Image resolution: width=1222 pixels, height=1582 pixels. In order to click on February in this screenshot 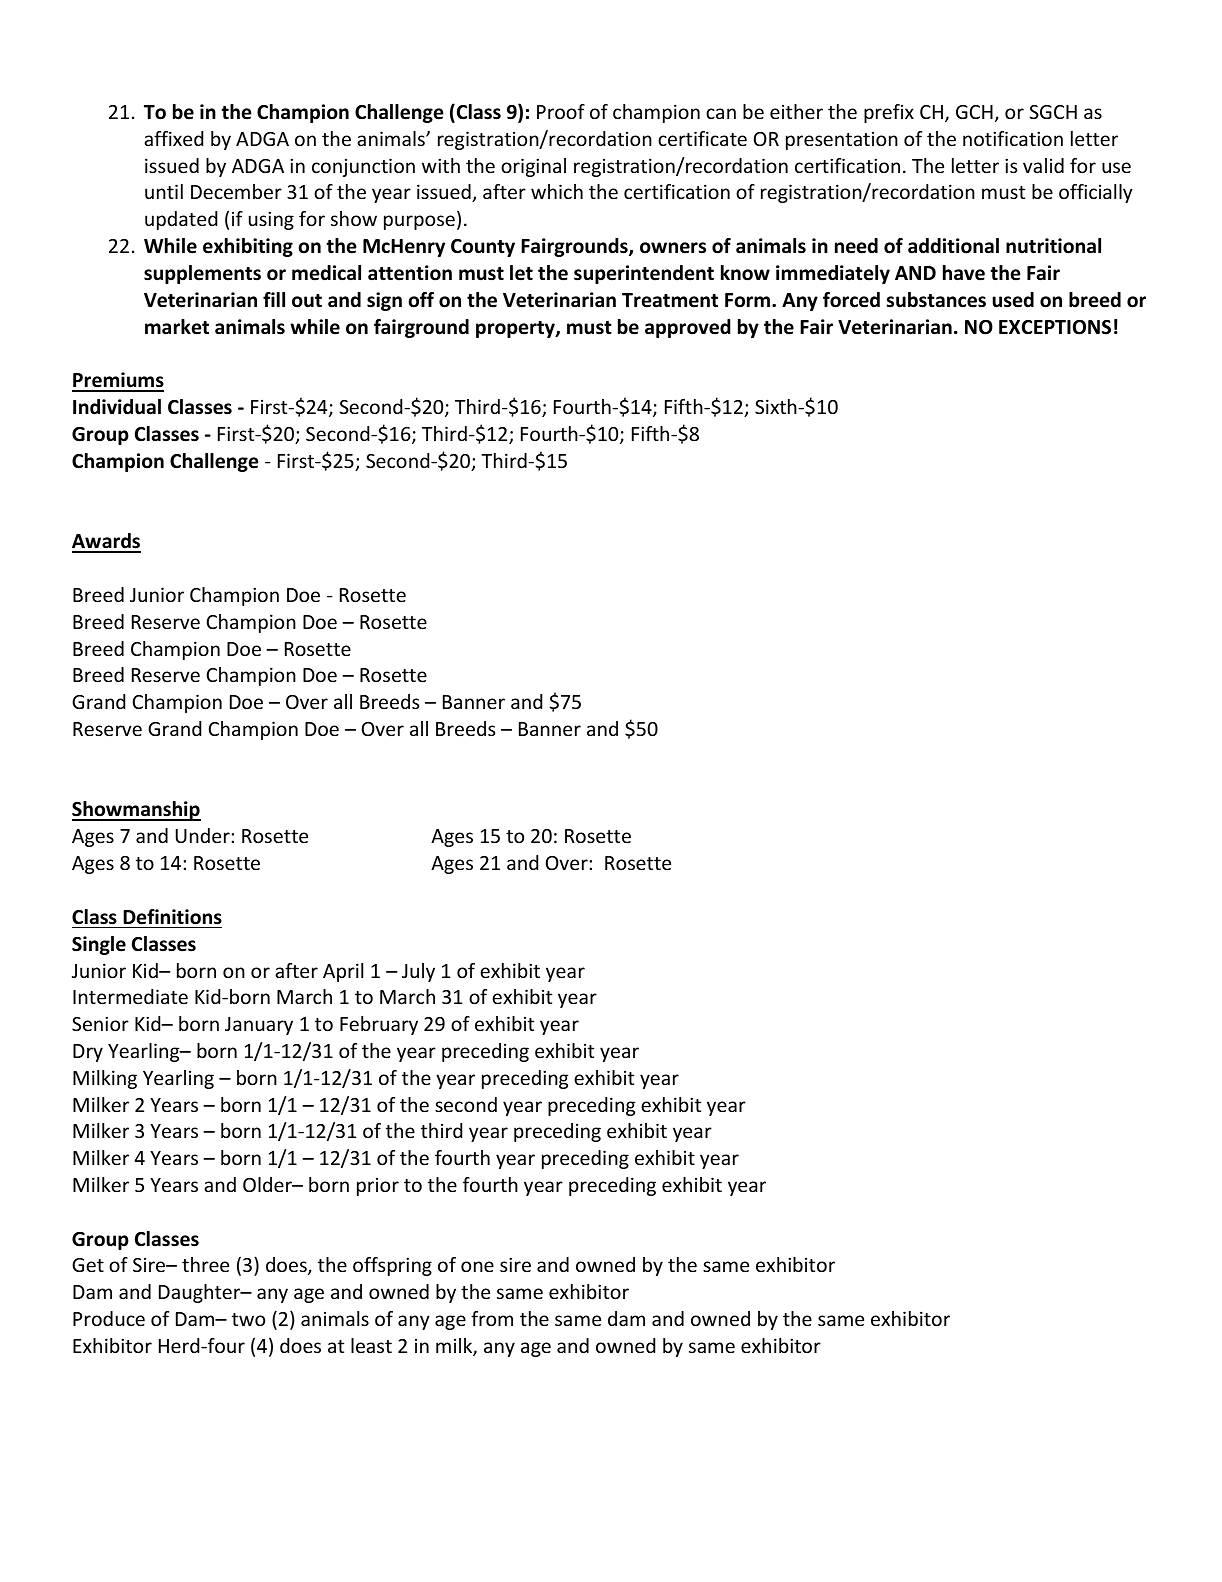, I will do `click(379, 1025)`.
